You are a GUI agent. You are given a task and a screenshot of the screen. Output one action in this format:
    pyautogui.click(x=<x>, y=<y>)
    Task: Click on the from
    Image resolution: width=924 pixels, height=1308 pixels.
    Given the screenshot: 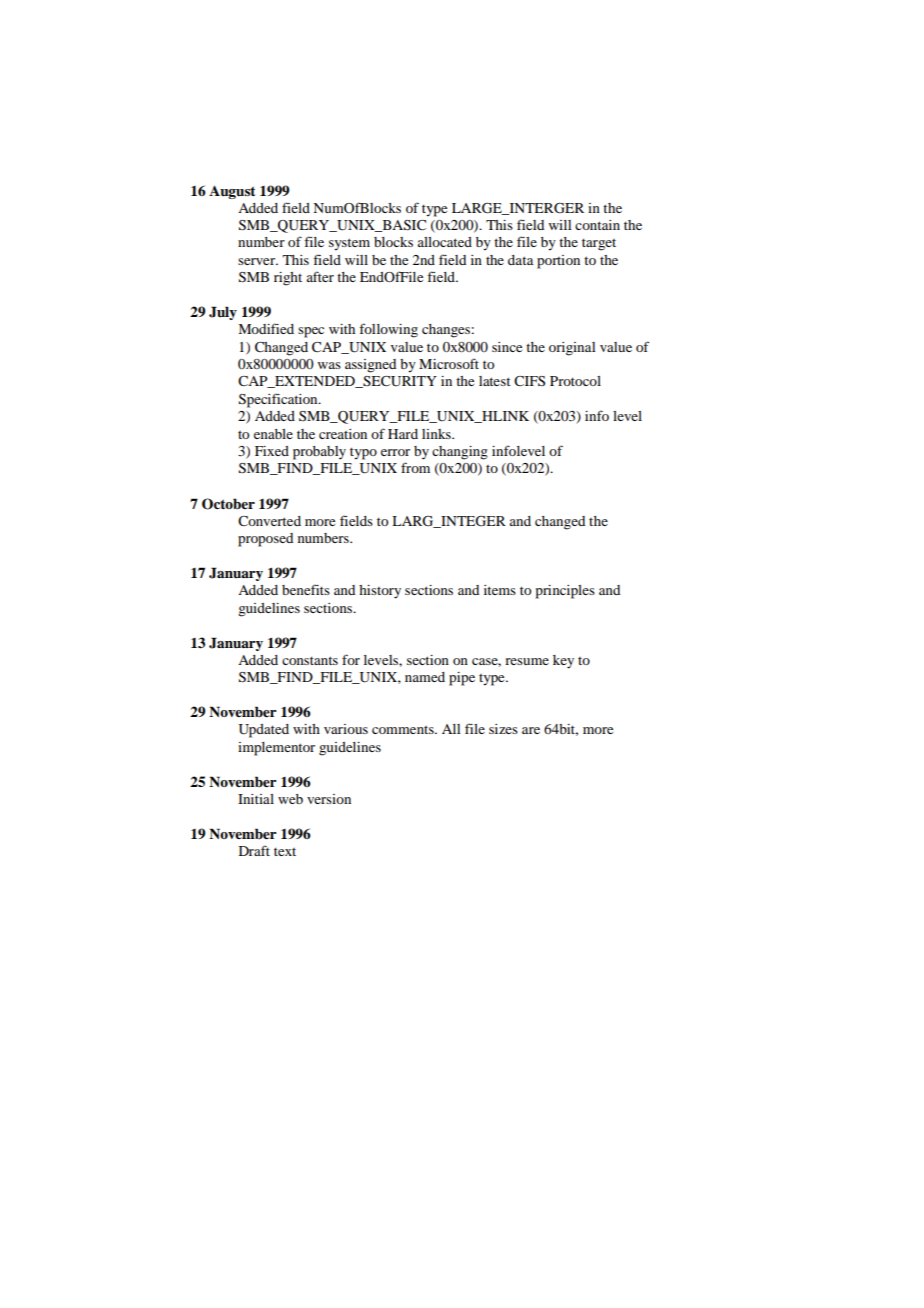 What is the action you would take?
    pyautogui.click(x=415, y=467)
